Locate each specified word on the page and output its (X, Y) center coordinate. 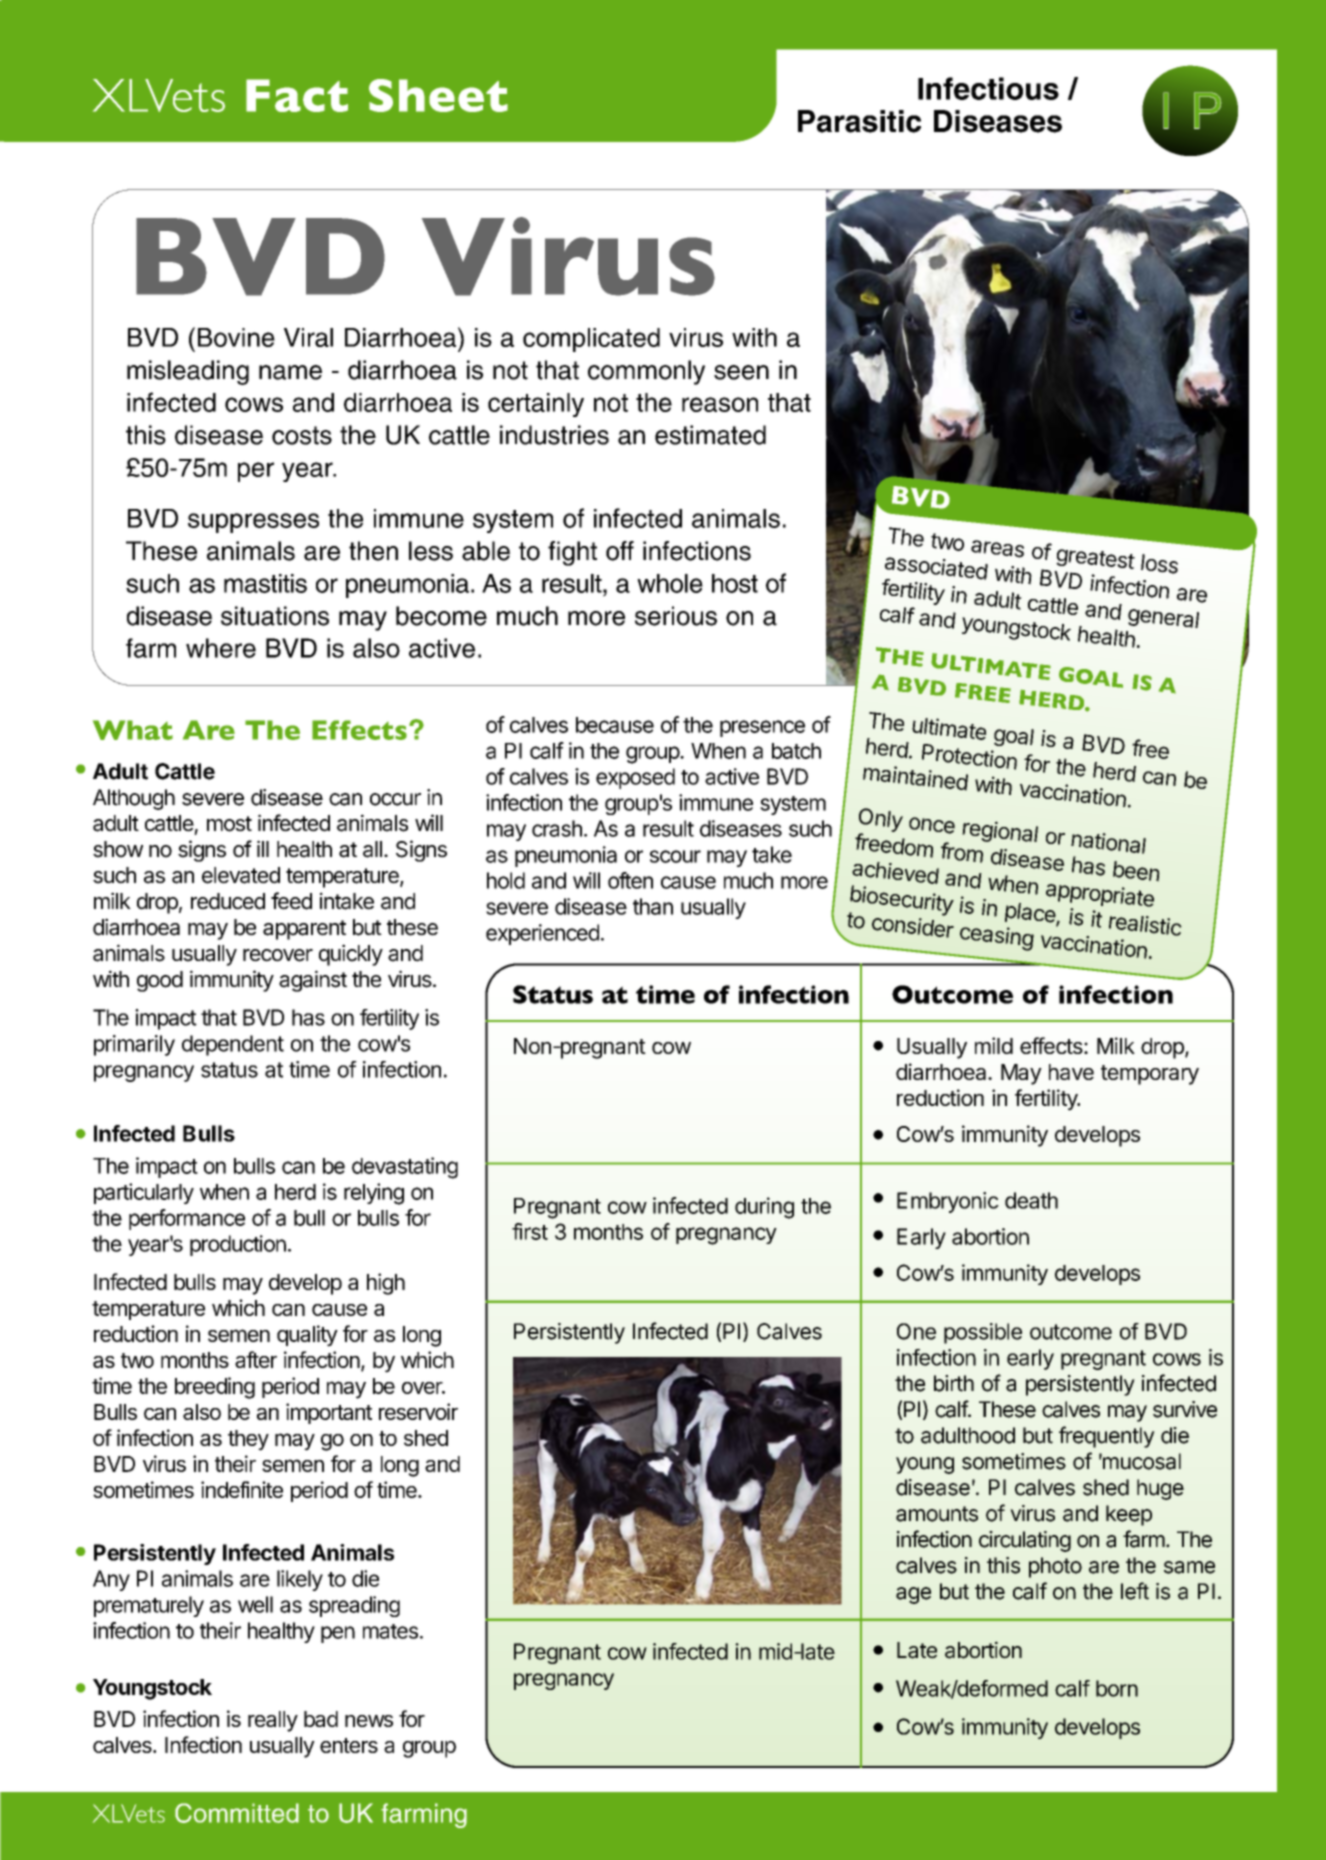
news (369, 1721)
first (530, 1231)
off (620, 551)
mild (994, 1045)
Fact (297, 95)
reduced (228, 901)
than (653, 906)
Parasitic (859, 121)
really (273, 1721)
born (1117, 1688)
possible (983, 1333)
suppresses (253, 523)
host (735, 583)
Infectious (988, 88)
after (256, 1359)
